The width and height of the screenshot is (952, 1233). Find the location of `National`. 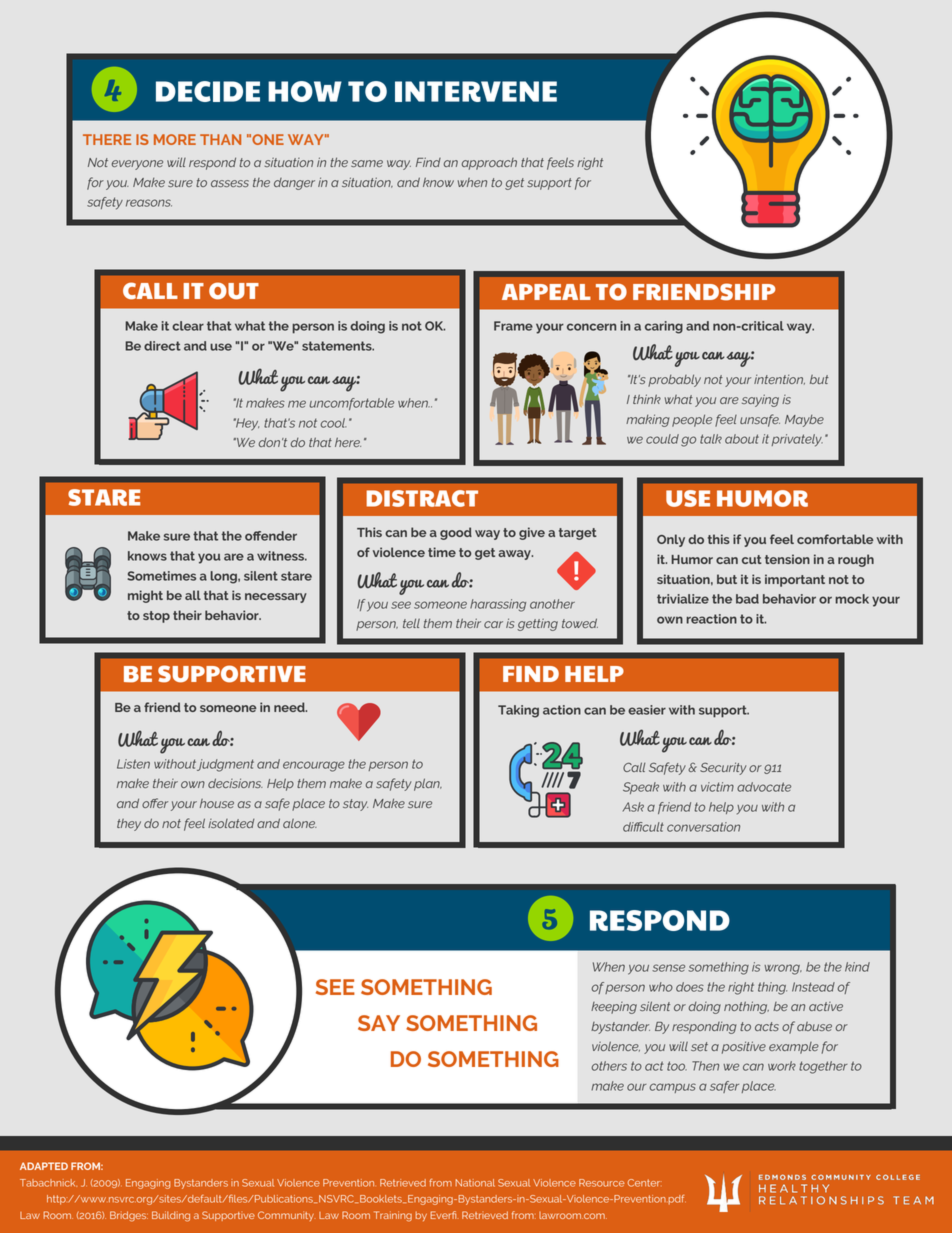

National is located at coordinates (475, 1183).
